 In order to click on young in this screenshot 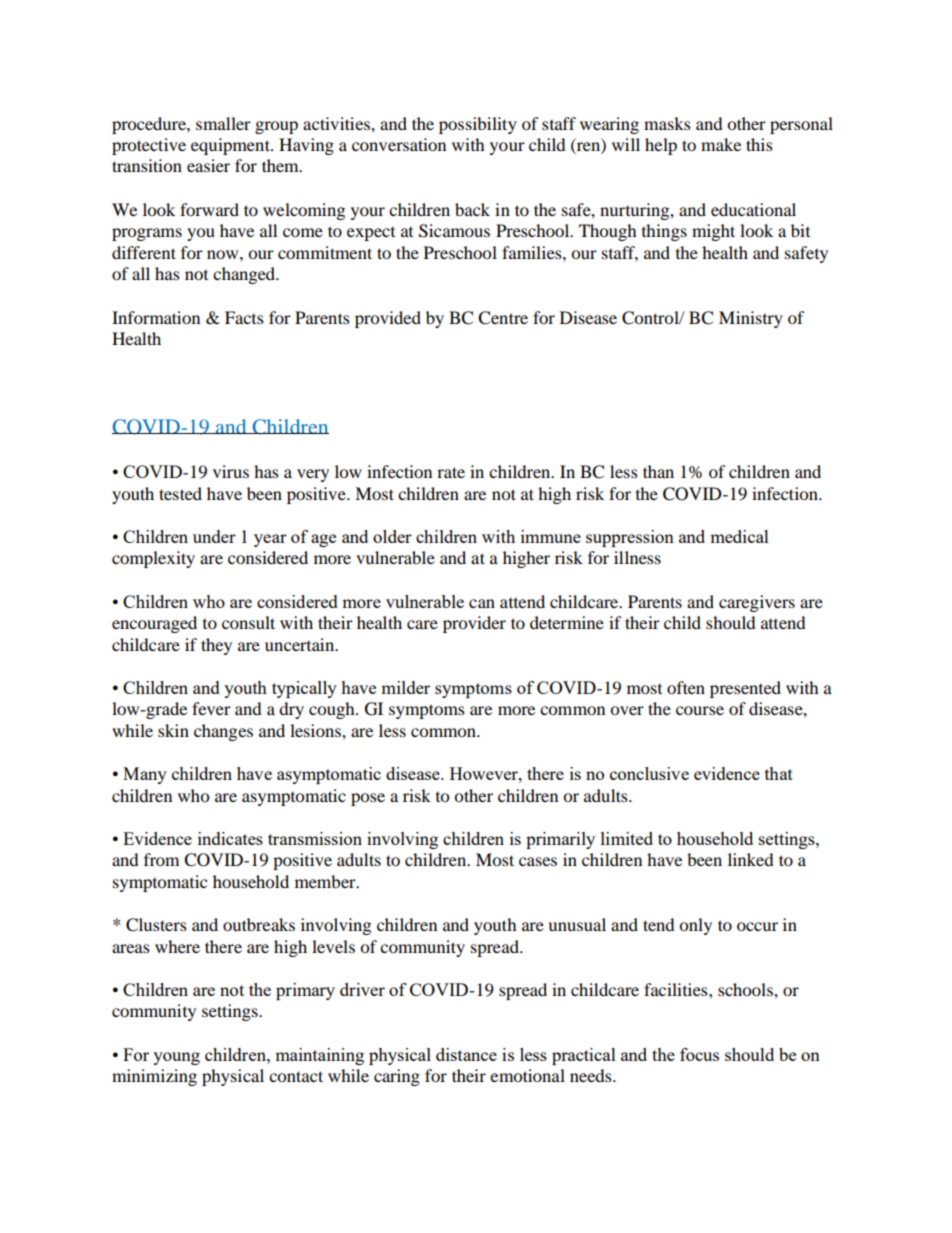, I will do `click(176, 1058)`.
